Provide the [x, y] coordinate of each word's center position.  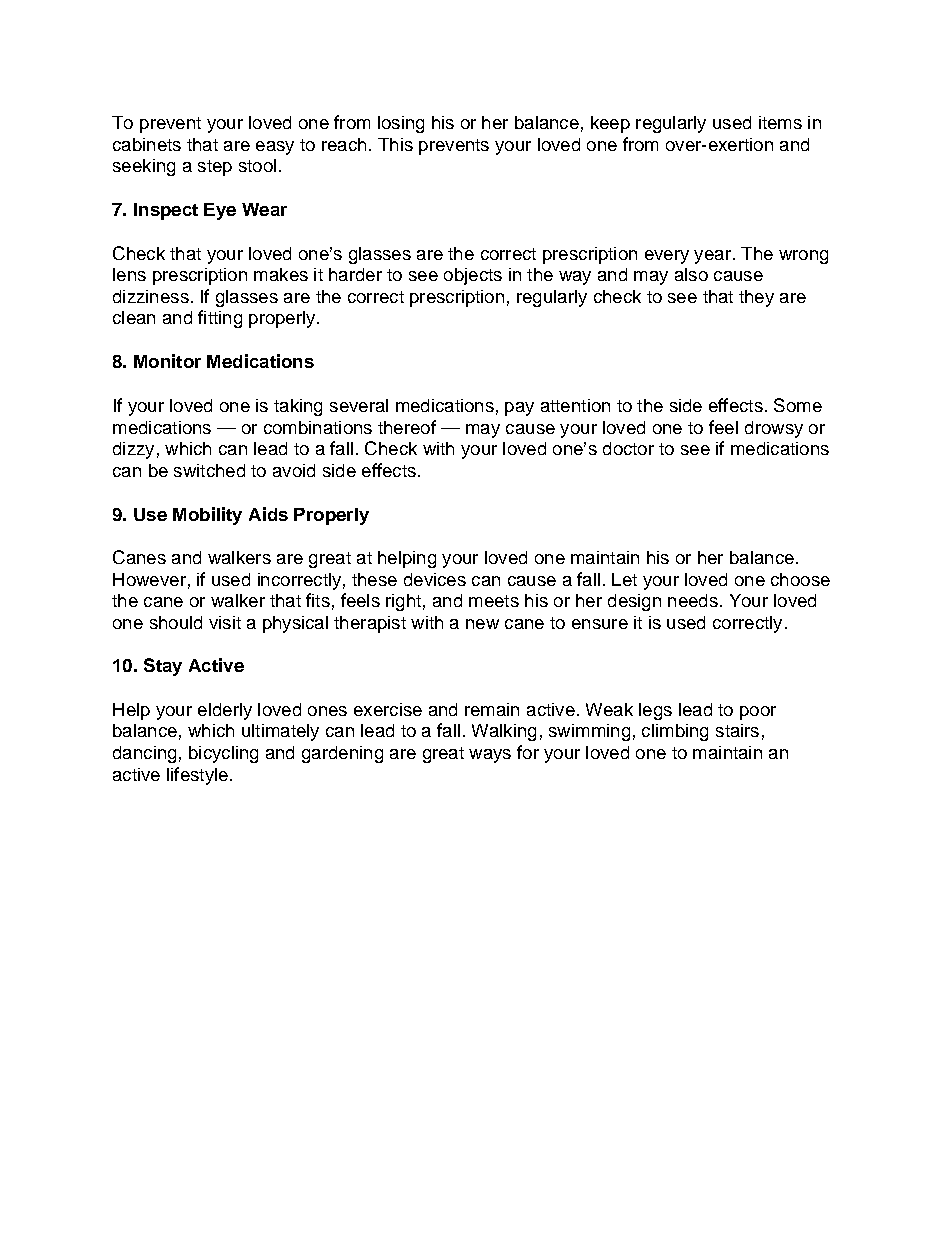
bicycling [223, 754]
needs [693, 600]
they [756, 298]
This [395, 144]
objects [473, 276]
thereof [407, 427]
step [215, 168]
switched [209, 470]
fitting [220, 319]
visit [225, 622]
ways [490, 756]
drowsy [774, 429]
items [780, 122]
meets [494, 601]
